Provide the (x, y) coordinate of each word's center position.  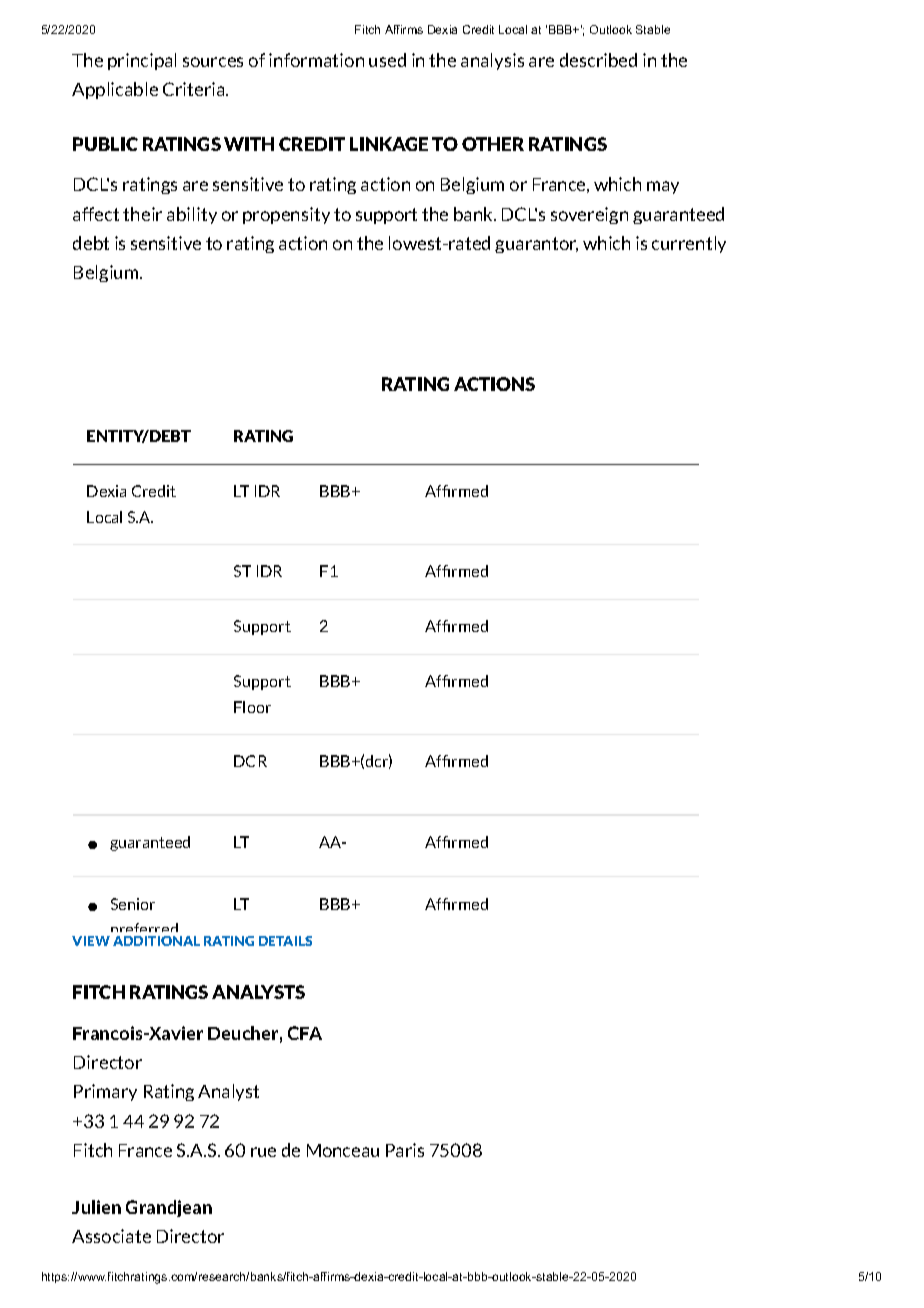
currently (689, 244)
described (598, 60)
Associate (111, 1236)
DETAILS (285, 941)
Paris (405, 1150)
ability (192, 215)
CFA (305, 1033)
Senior (133, 904)
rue (263, 1152)
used (387, 60)
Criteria (195, 89)
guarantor (536, 245)
